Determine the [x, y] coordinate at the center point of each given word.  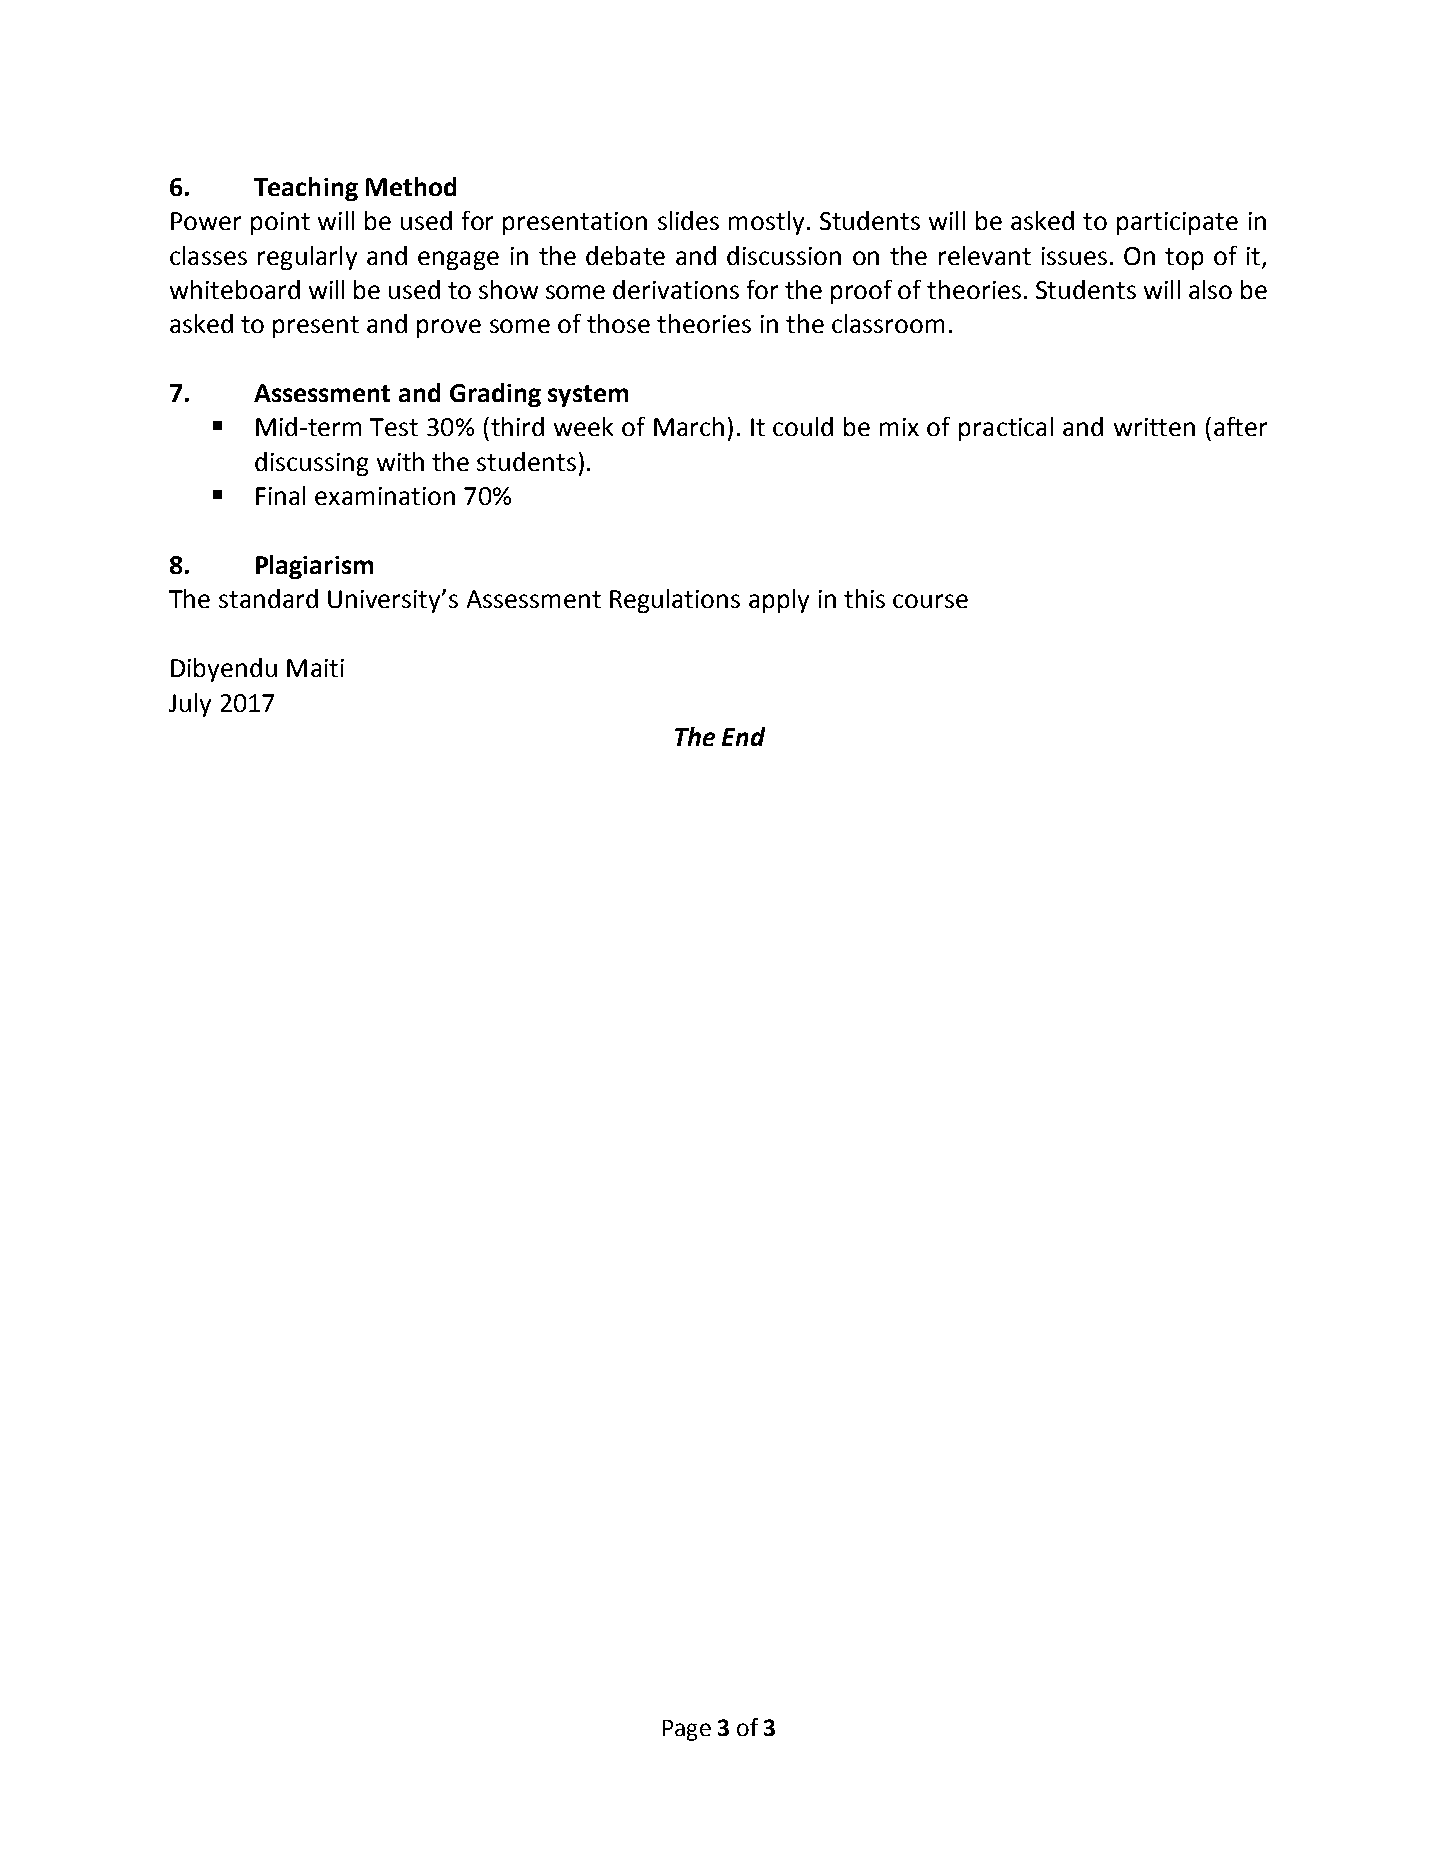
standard [268, 598]
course [930, 601]
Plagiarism [314, 567]
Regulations [675, 601]
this [864, 598]
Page [687, 1730]
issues [1074, 256]
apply [779, 601]
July [190, 705]
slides [688, 220]
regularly [307, 258]
